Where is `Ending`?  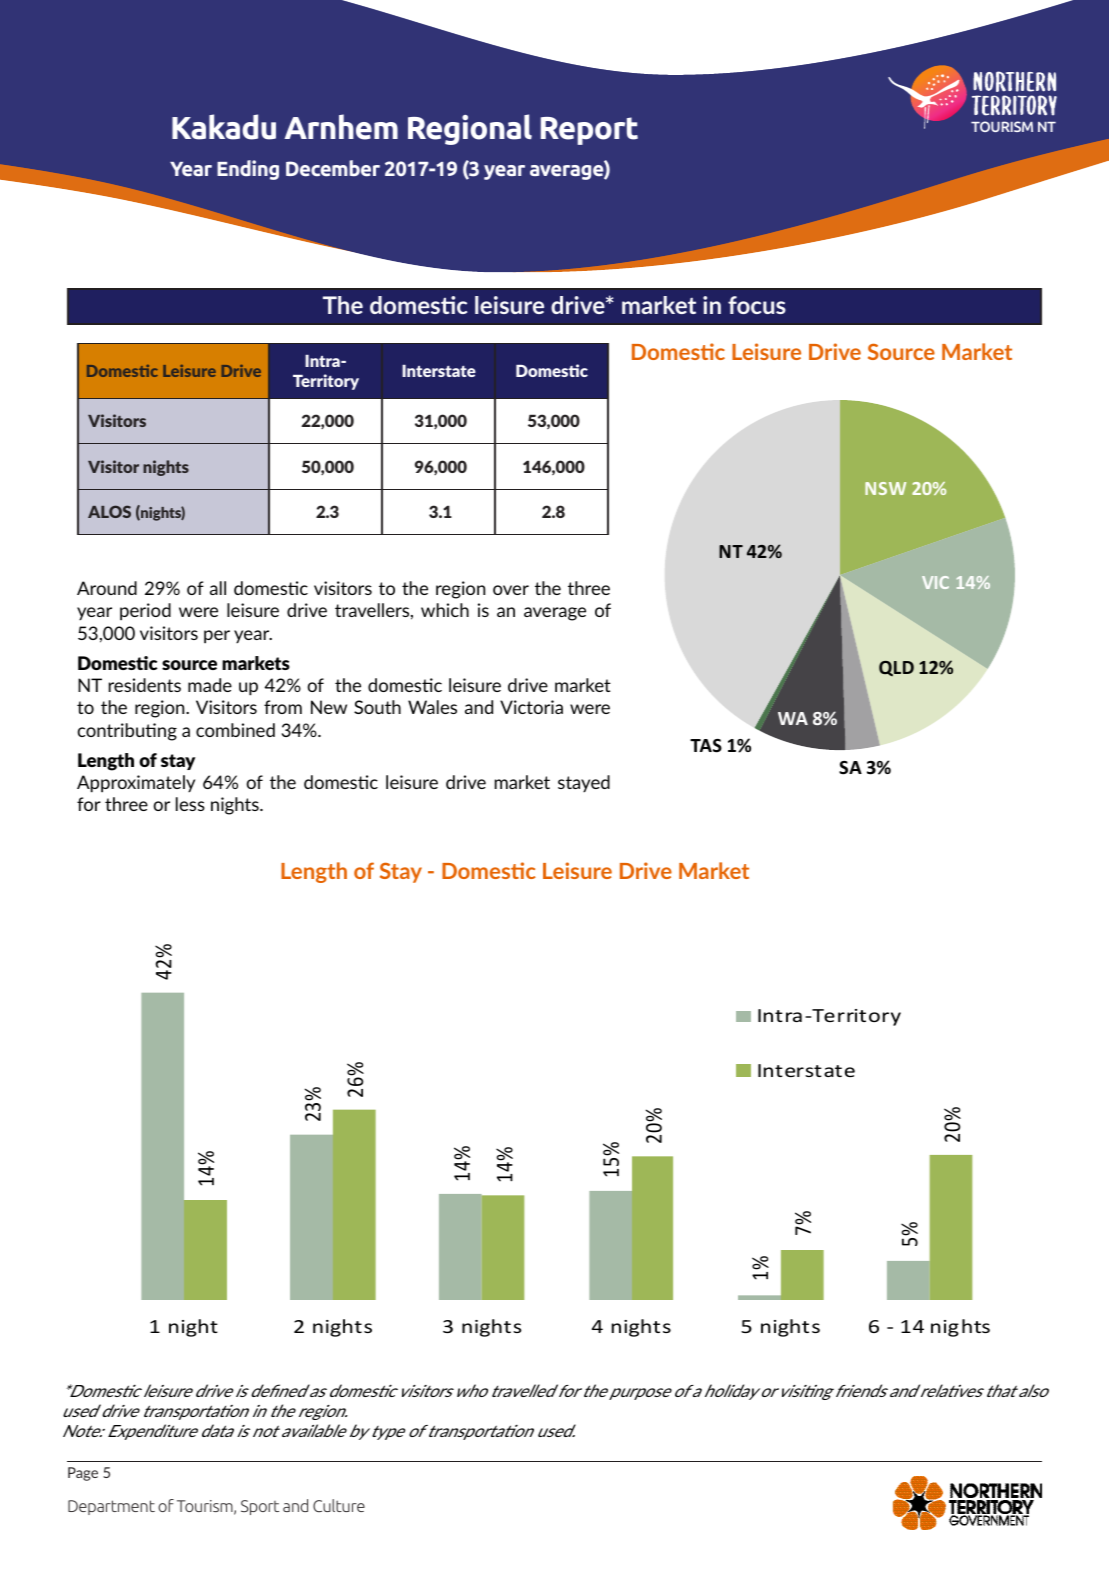
Ending is located at coordinates (248, 170).
